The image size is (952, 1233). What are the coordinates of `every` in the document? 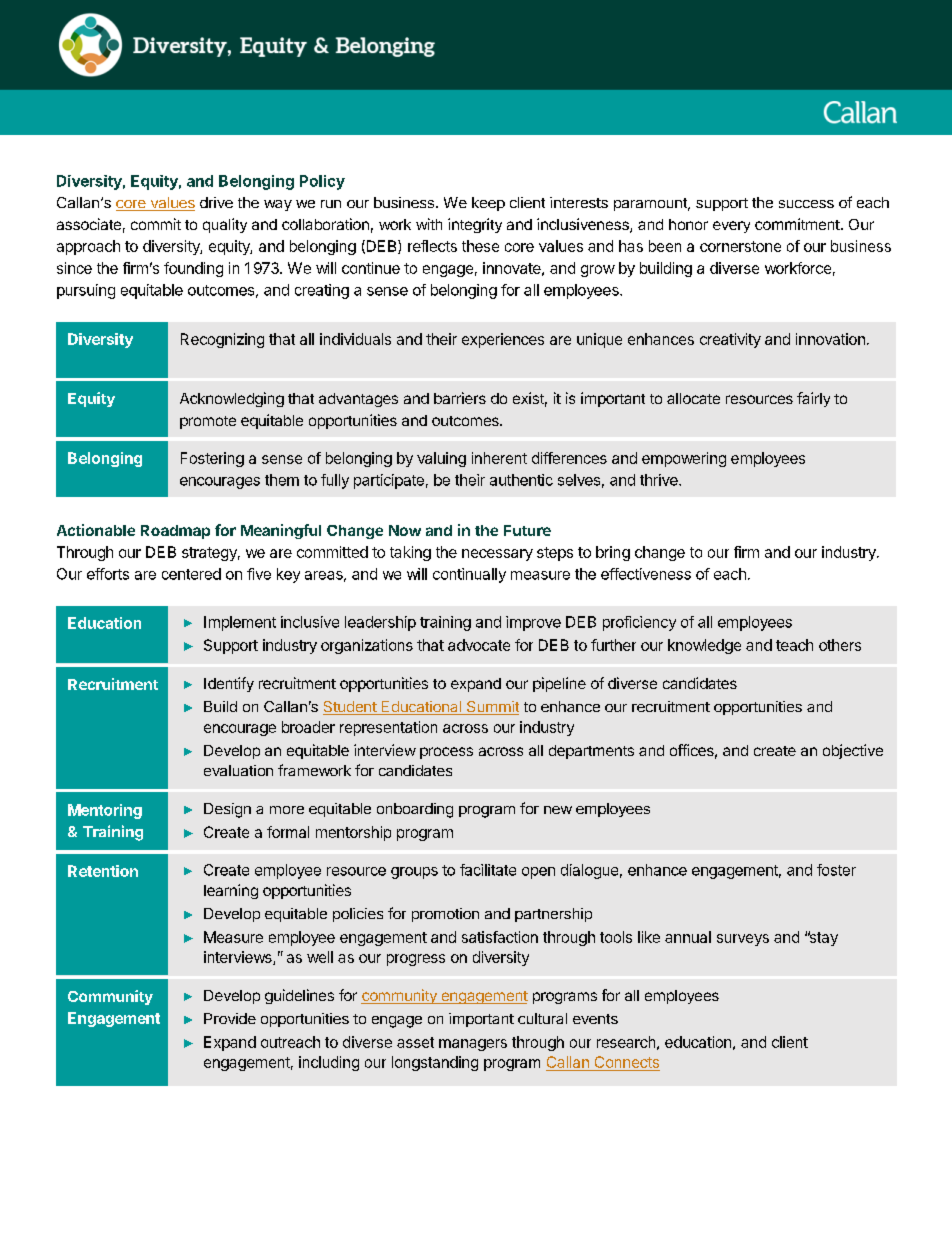 It's located at (731, 227).
